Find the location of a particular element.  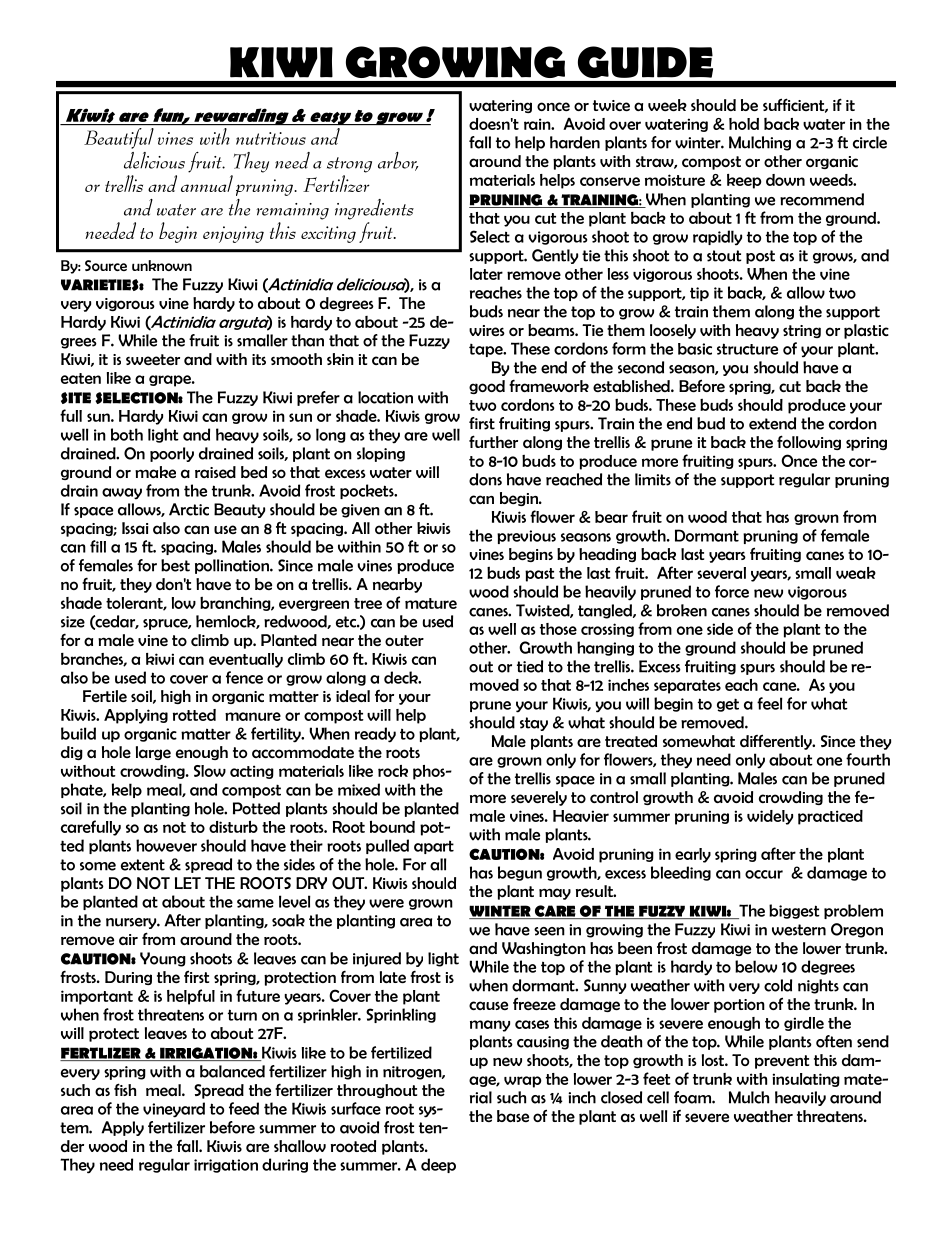

large is located at coordinates (153, 753).
